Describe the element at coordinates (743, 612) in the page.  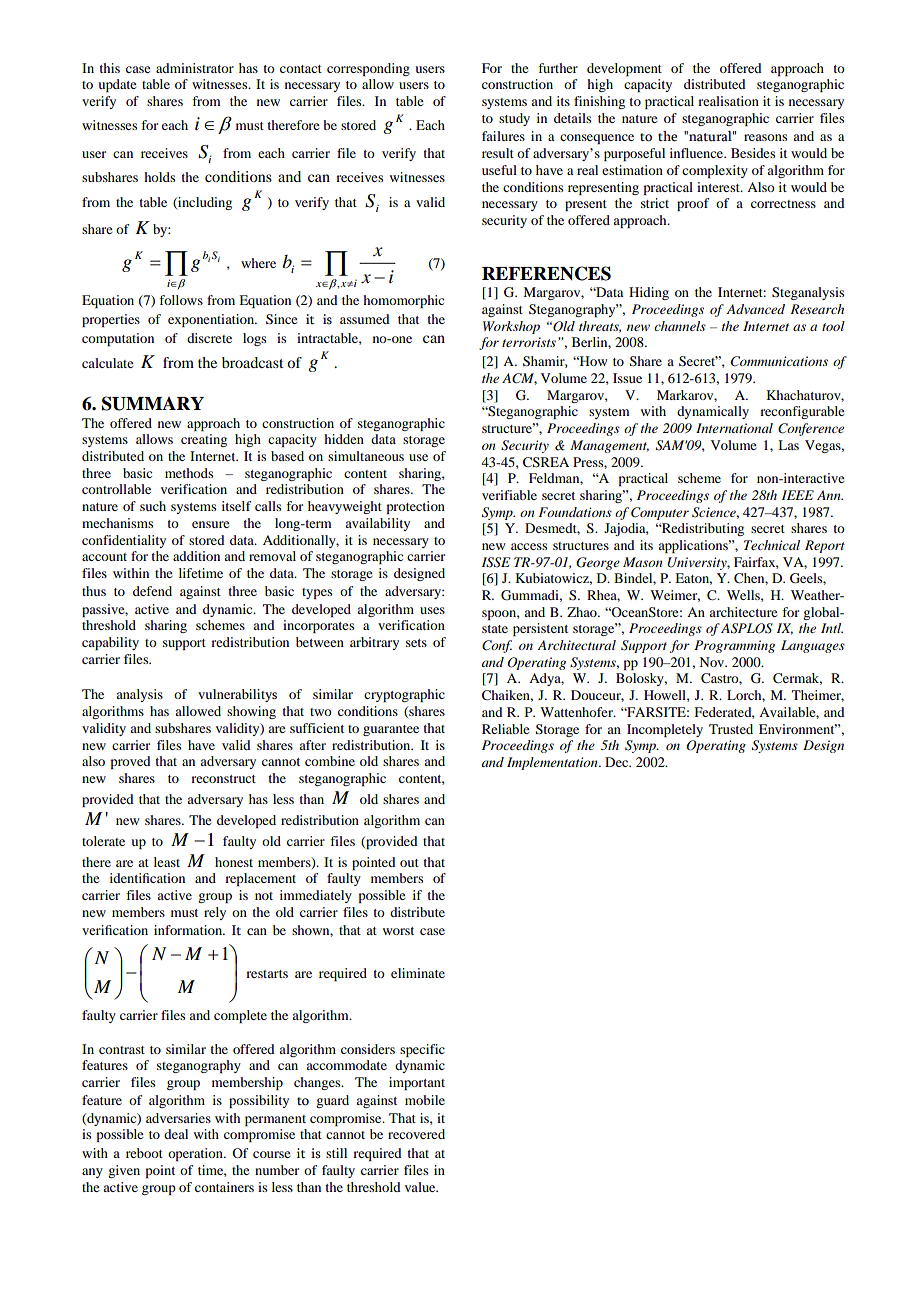
I see `architecture` at that location.
